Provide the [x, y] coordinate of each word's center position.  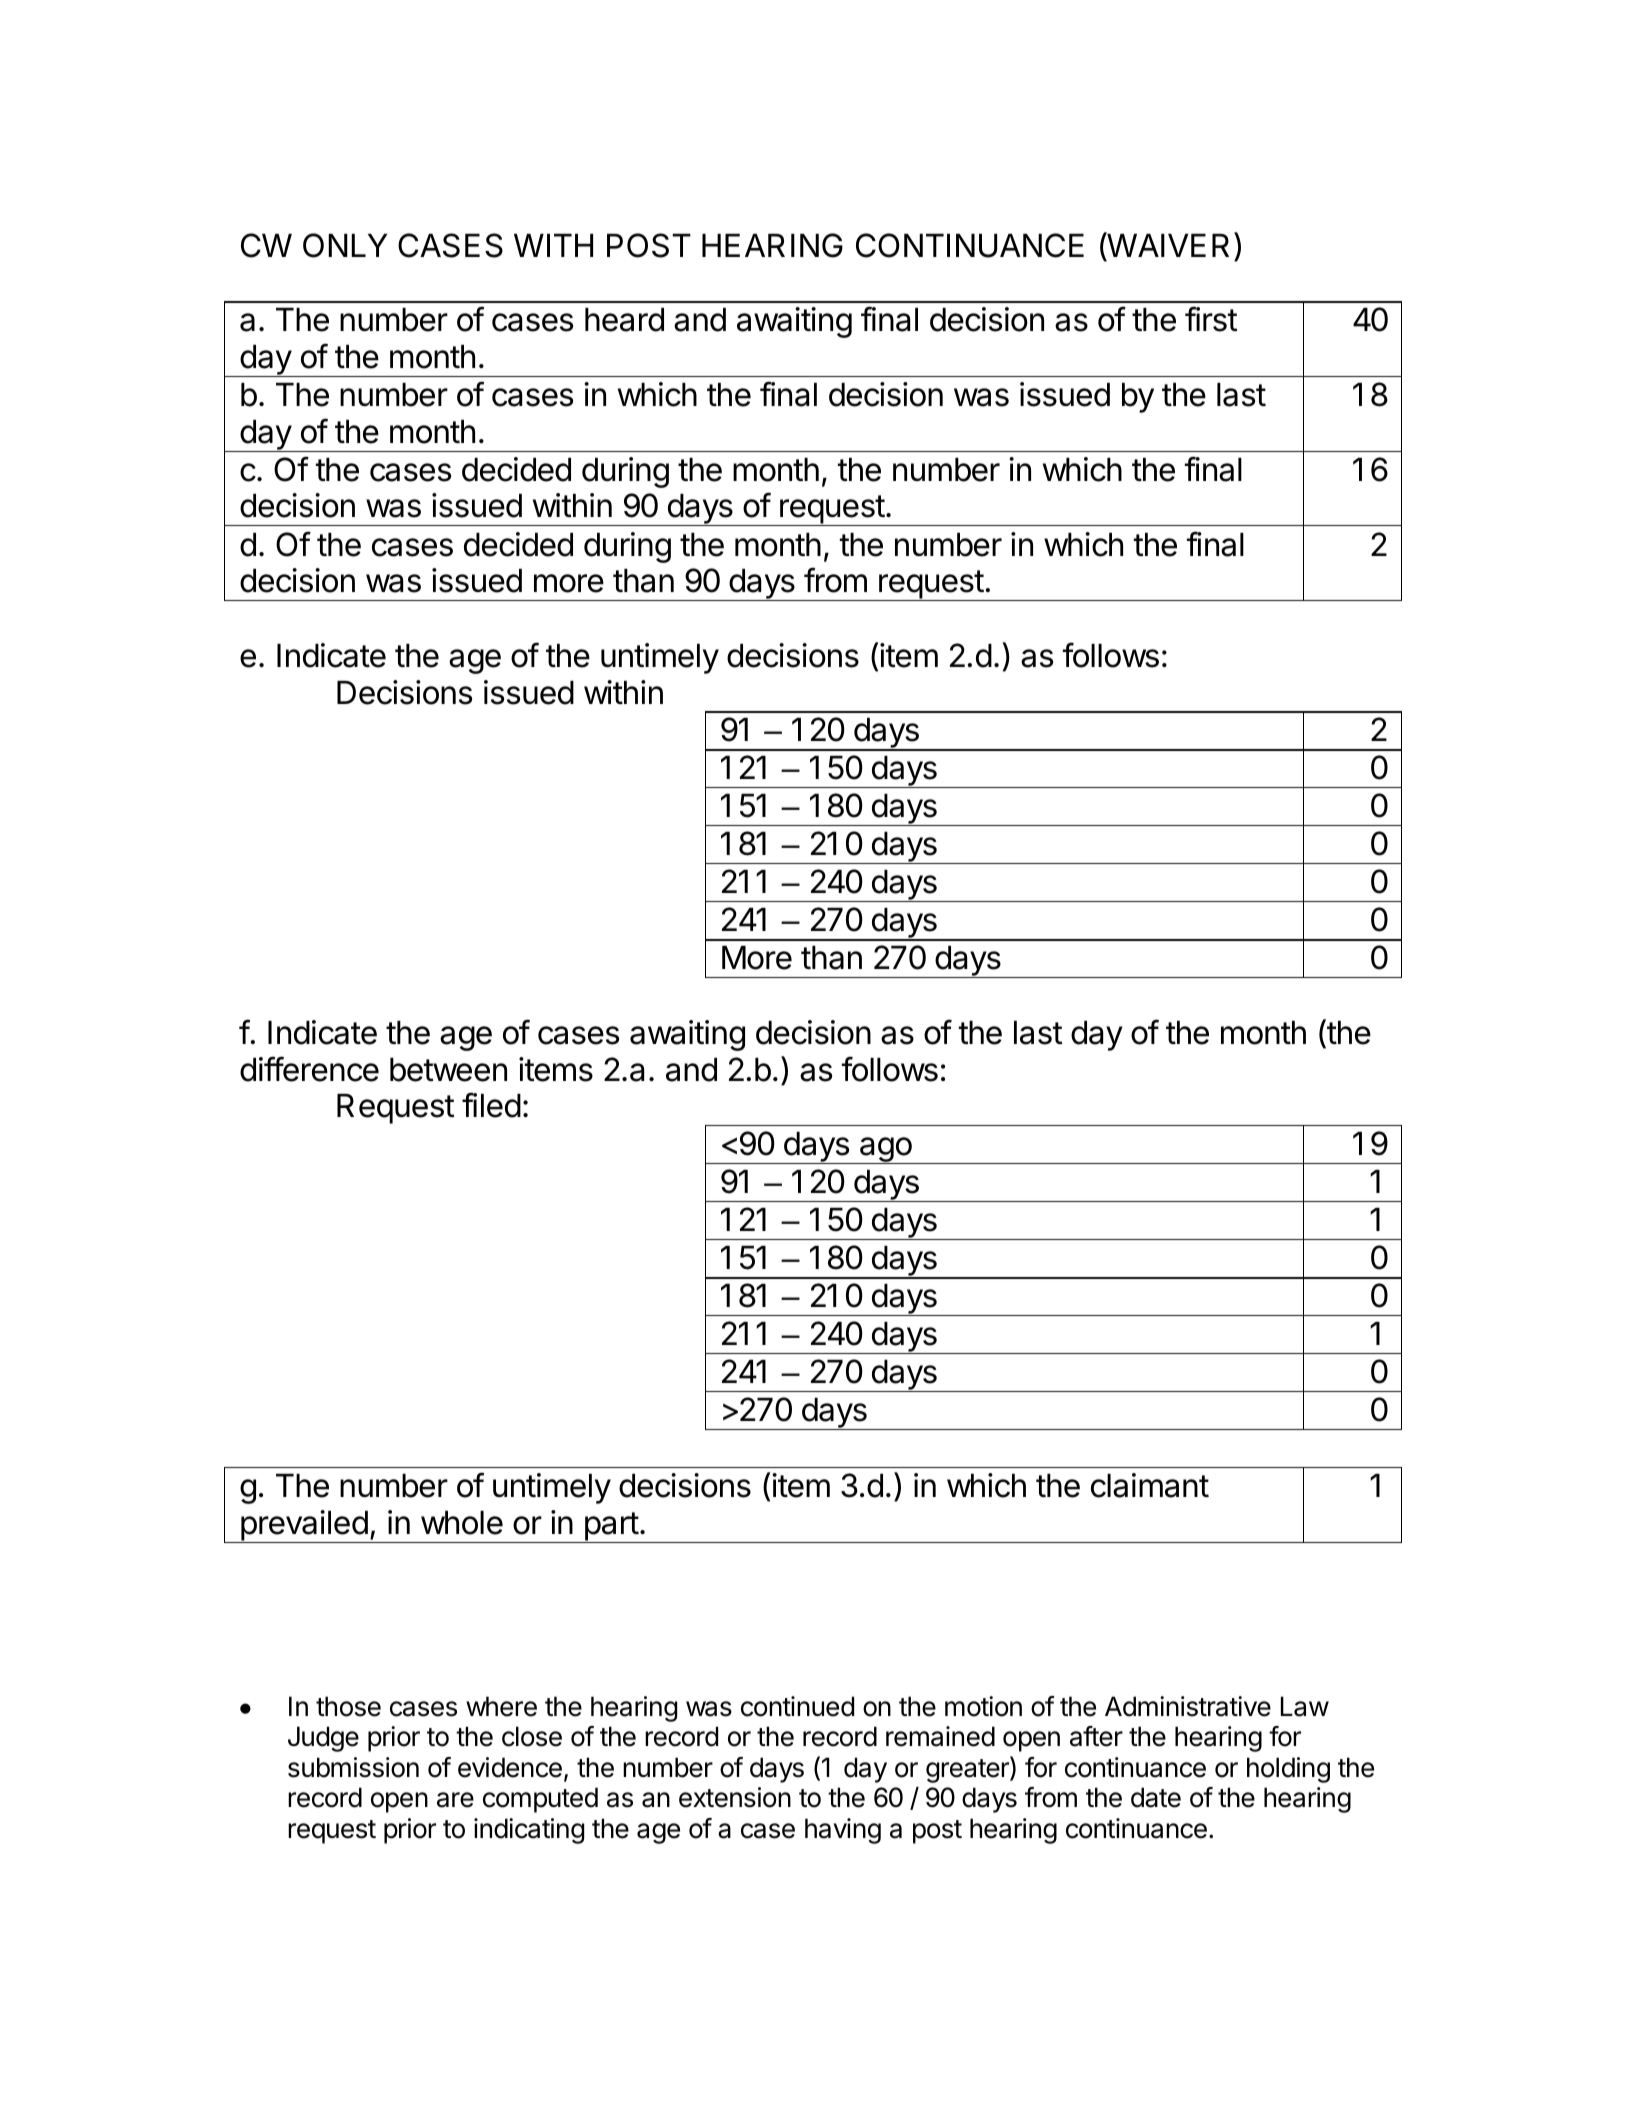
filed [491, 1105]
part [611, 1527]
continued [797, 1706]
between [448, 1070]
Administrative [1188, 1706]
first [1211, 319]
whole [462, 1523]
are [455, 1800]
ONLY [345, 245]
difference [309, 1069]
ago [885, 1150]
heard [624, 320]
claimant [1150, 1485]
